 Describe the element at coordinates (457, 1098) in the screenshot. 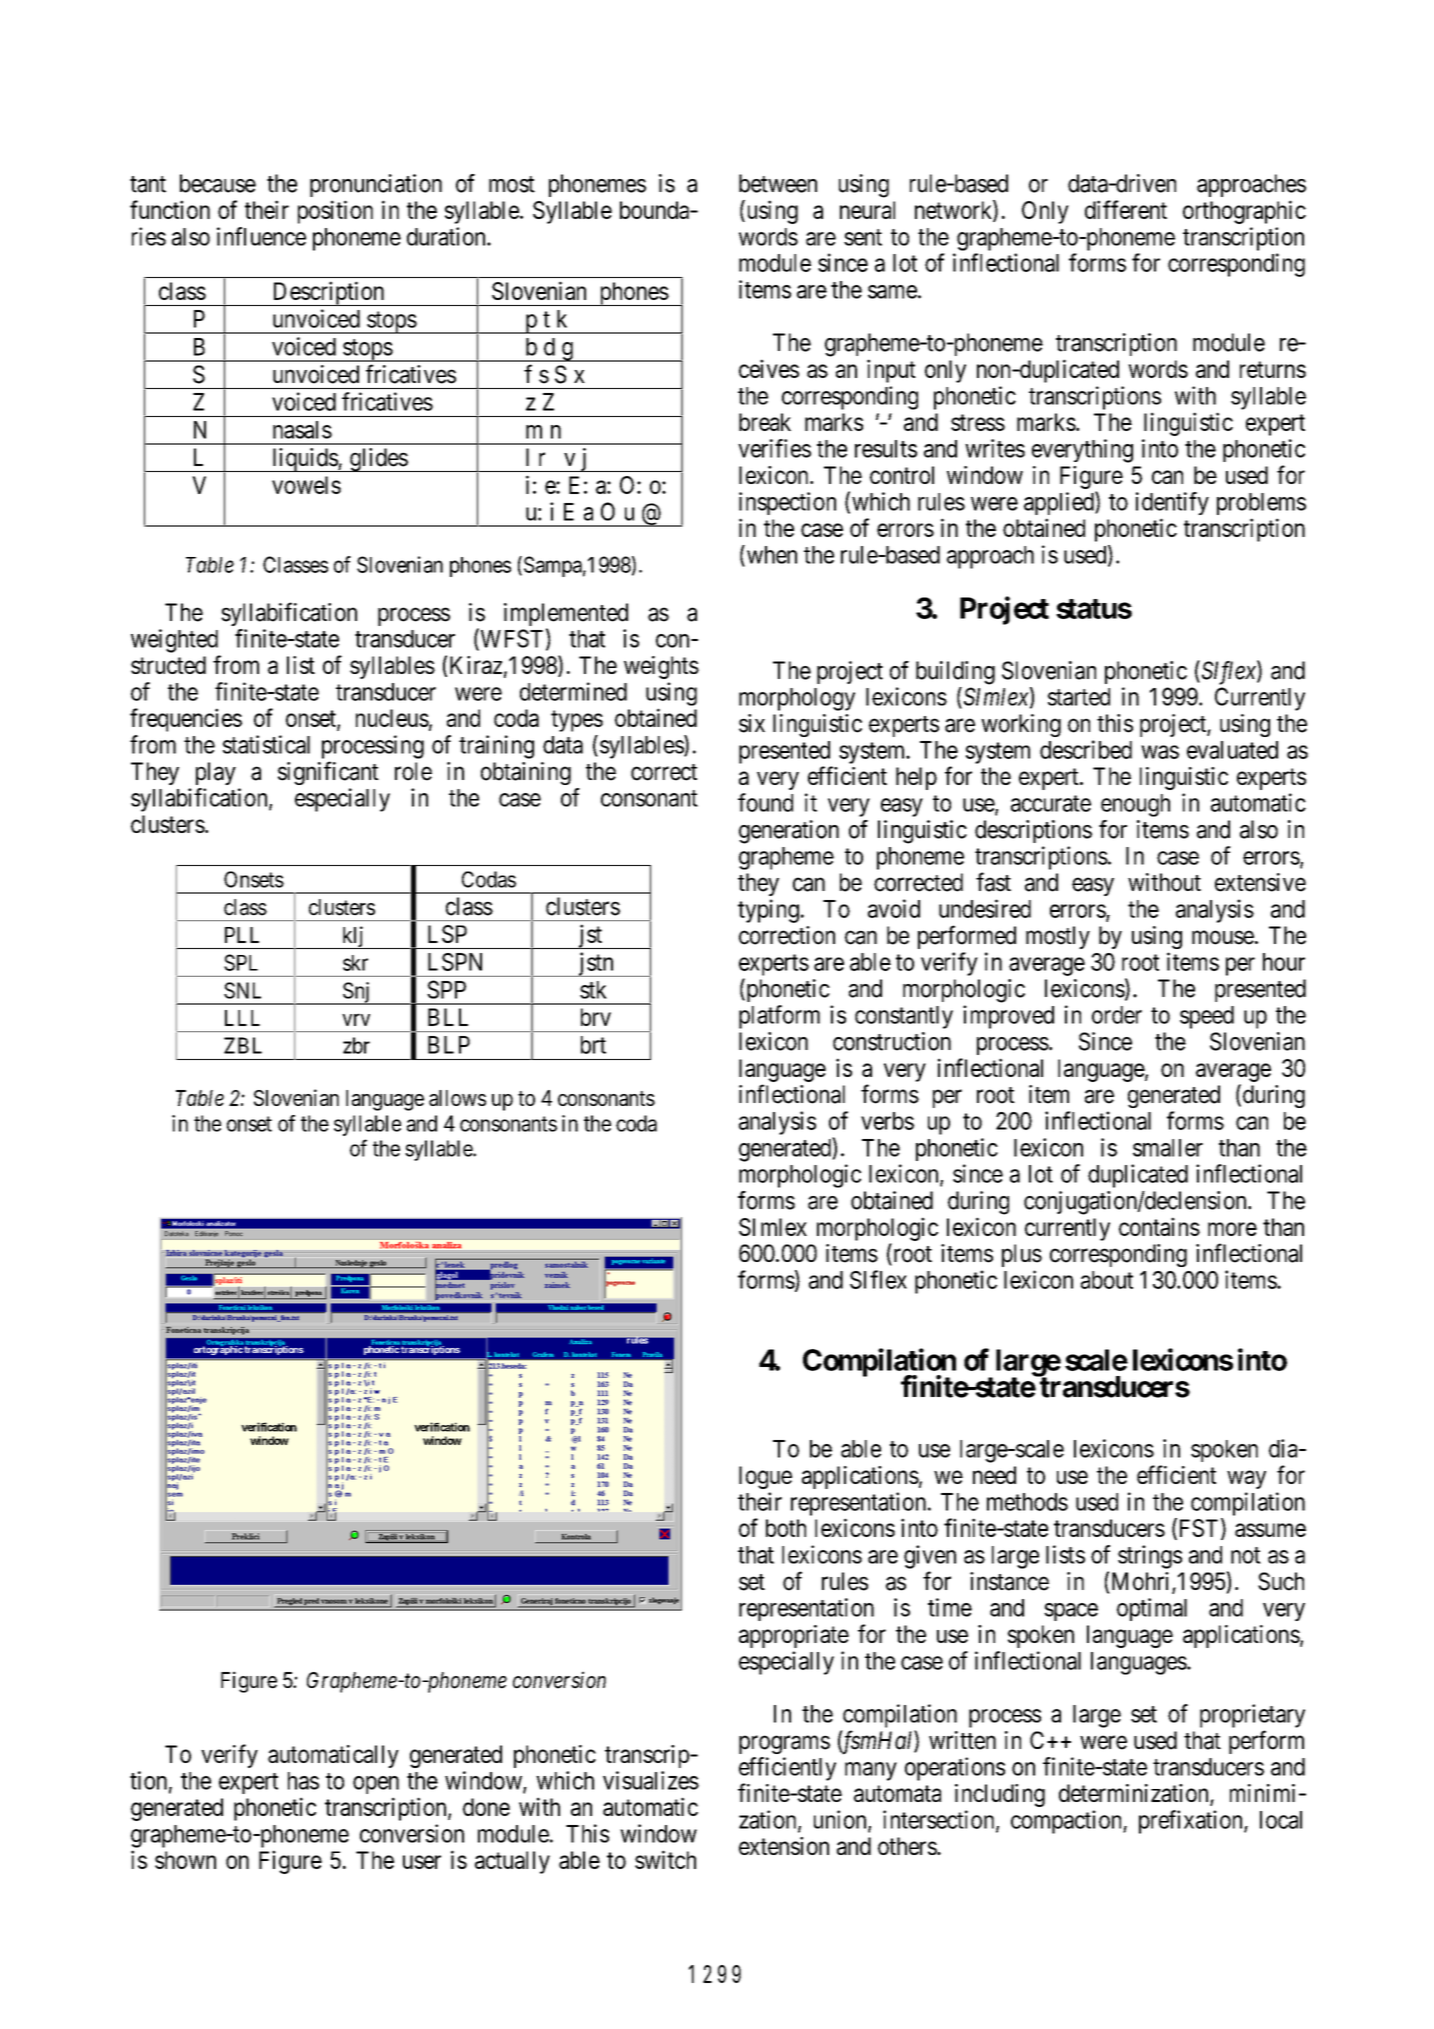

I see `allows` at that location.
